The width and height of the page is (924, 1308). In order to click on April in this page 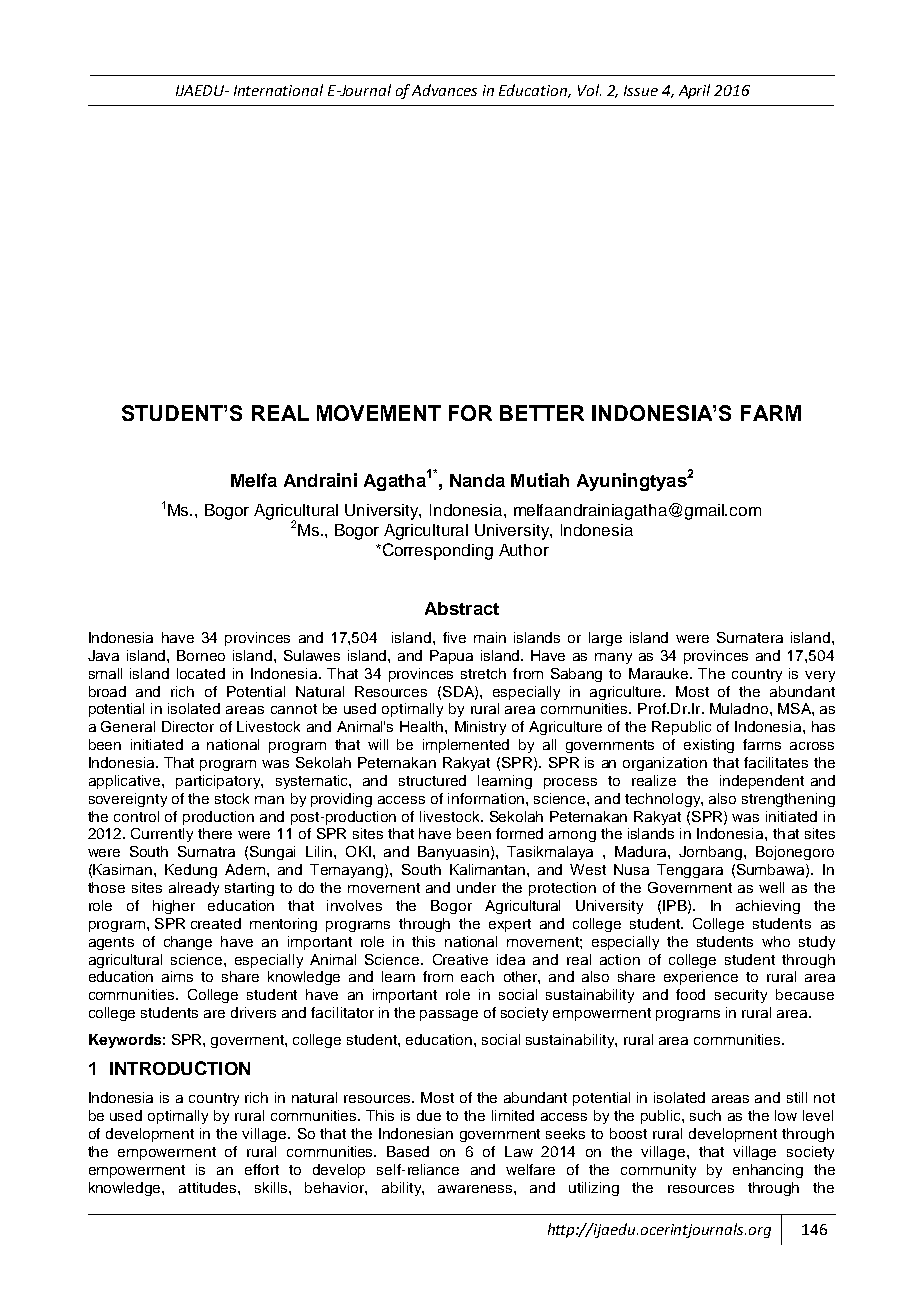, I will do `click(694, 91)`.
